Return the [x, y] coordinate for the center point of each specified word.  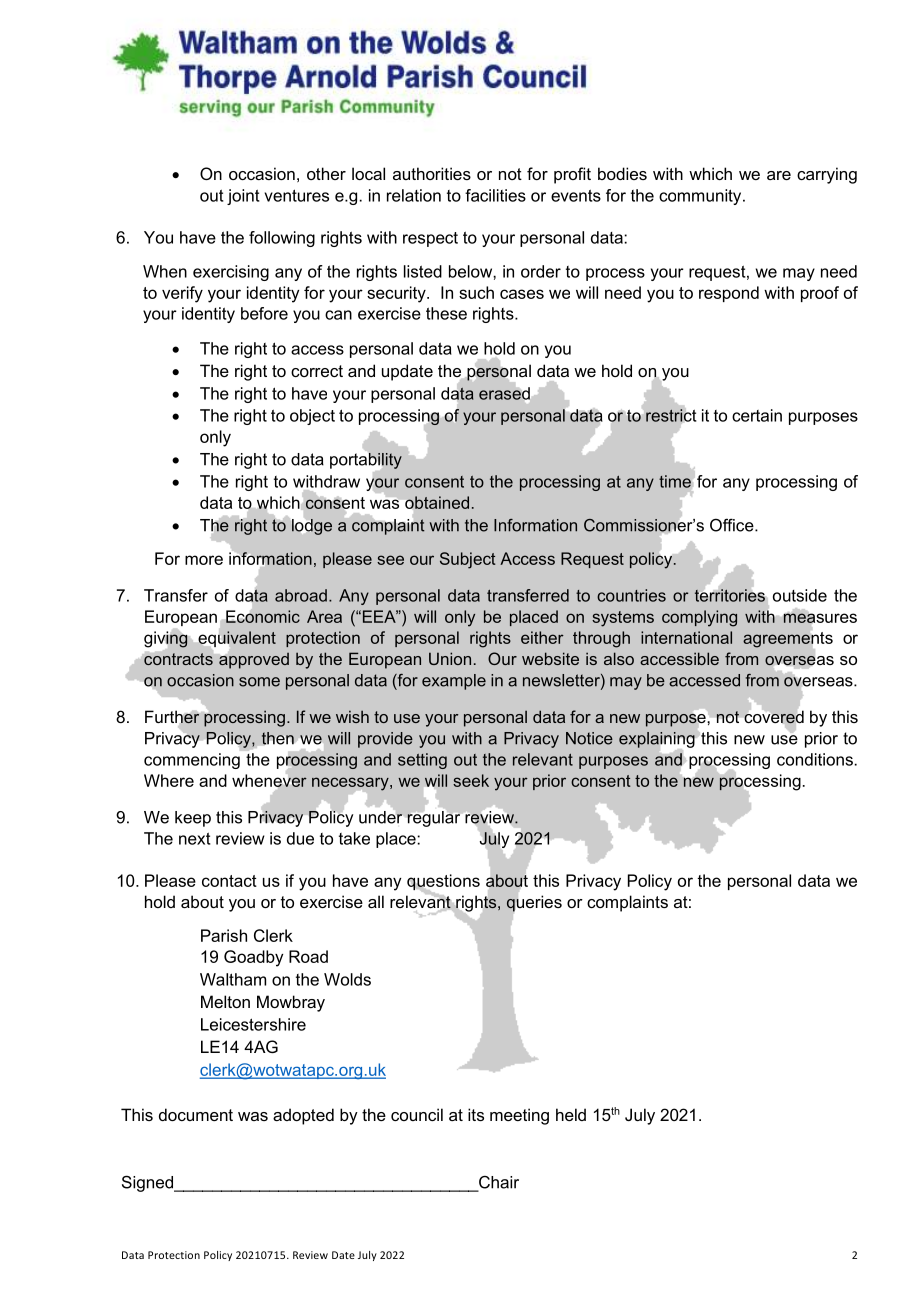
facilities [495, 195]
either [542, 637]
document [196, 1114]
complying [699, 618]
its [476, 1114]
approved [253, 659]
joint [243, 197]
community [701, 197]
